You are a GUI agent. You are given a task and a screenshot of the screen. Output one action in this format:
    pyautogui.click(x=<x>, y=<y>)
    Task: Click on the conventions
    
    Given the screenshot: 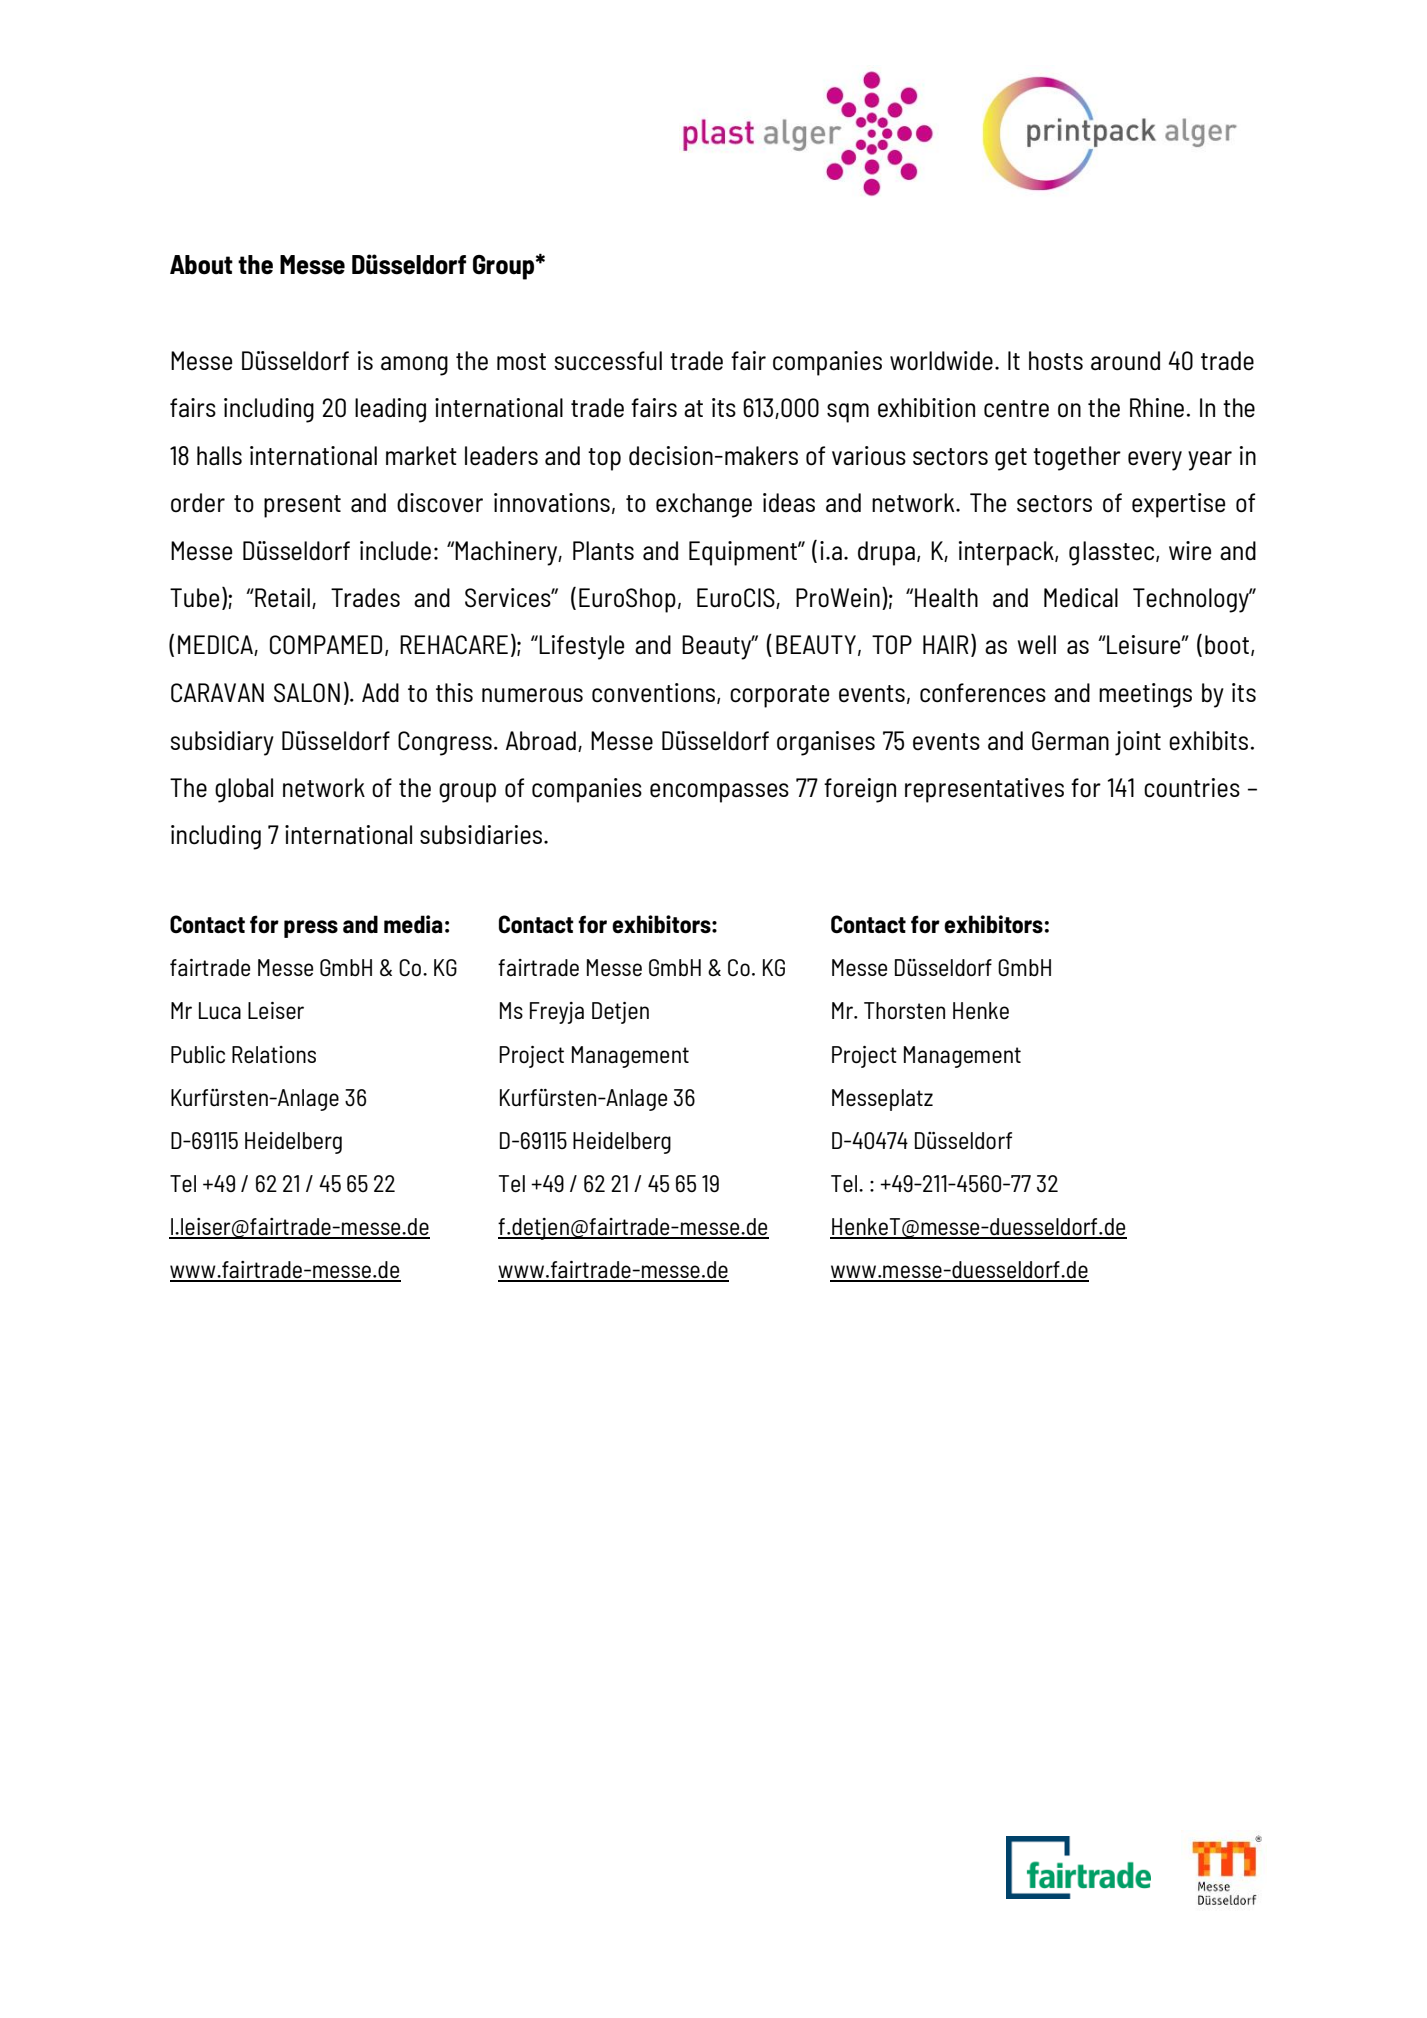 What is the action you would take?
    pyautogui.click(x=655, y=693)
